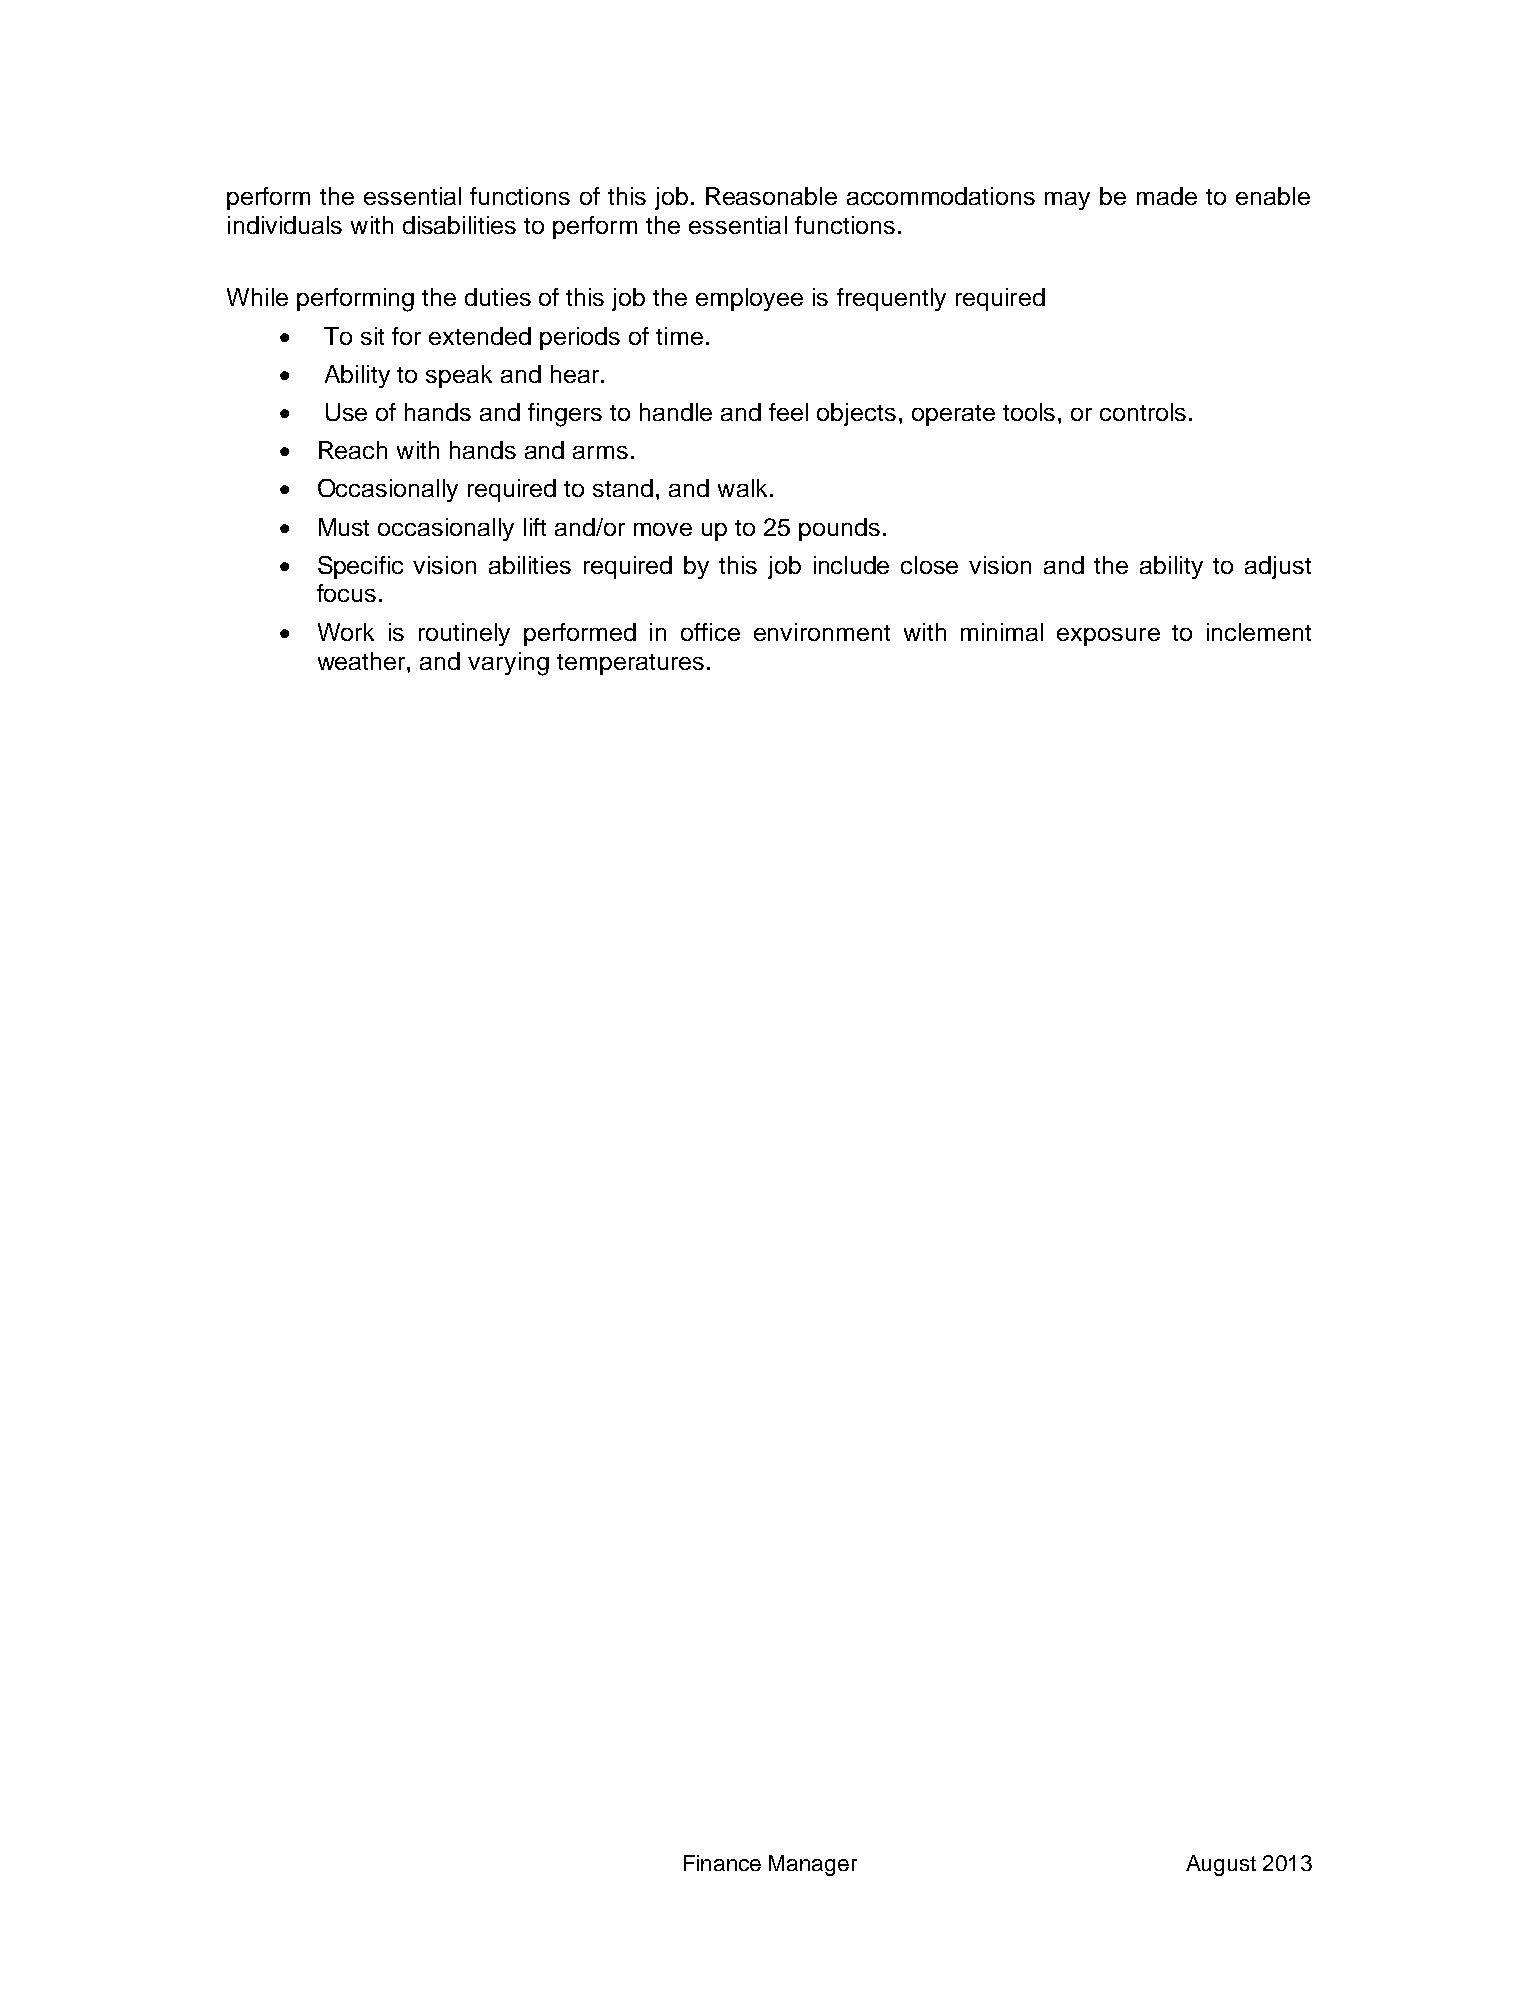 Image resolution: width=1539 pixels, height=1992 pixels. Describe the element at coordinates (822, 632) in the image. I see `environment` at that location.
